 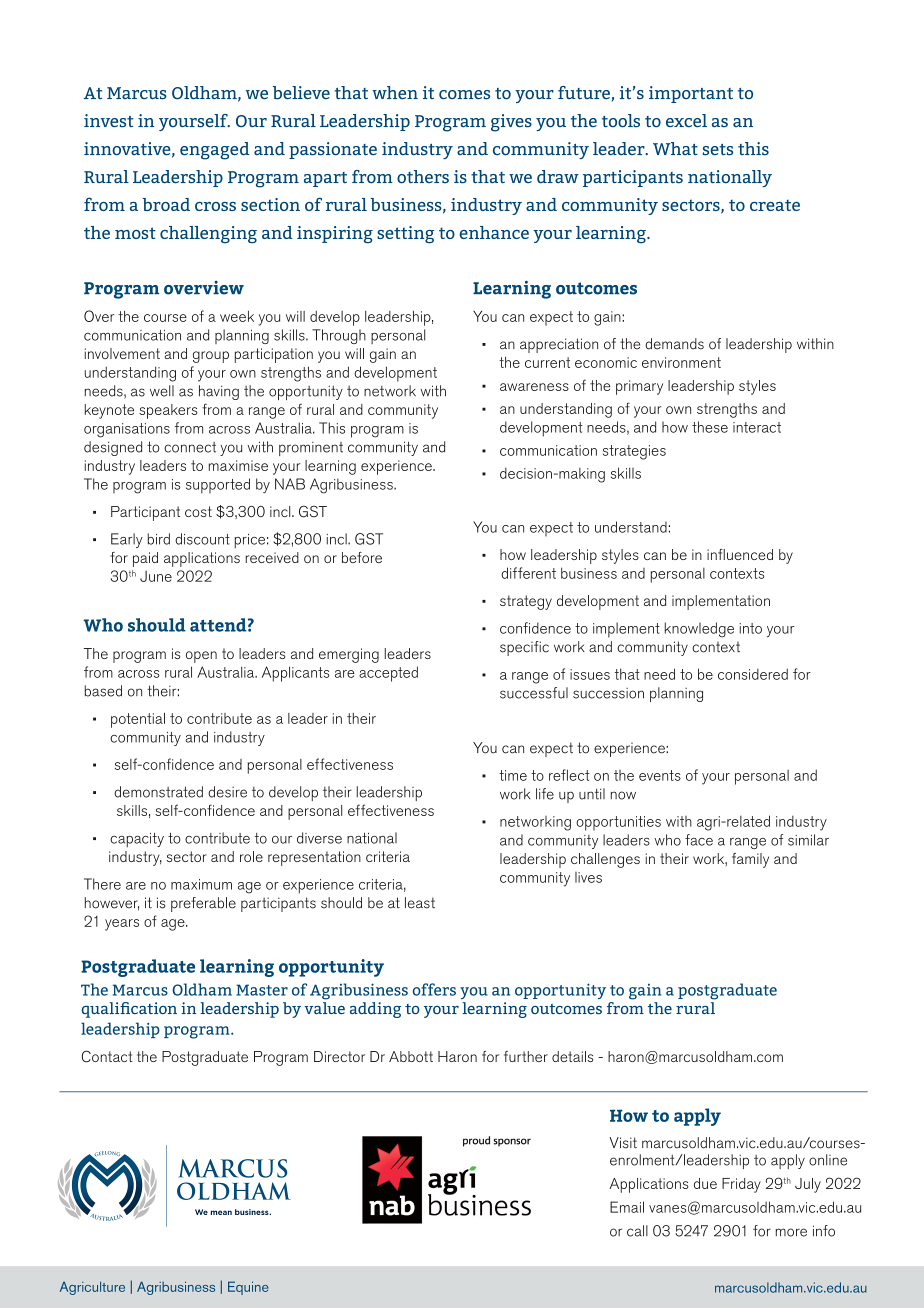 What do you see at coordinates (627, 1207) in the screenshot?
I see `Email` at bounding box center [627, 1207].
